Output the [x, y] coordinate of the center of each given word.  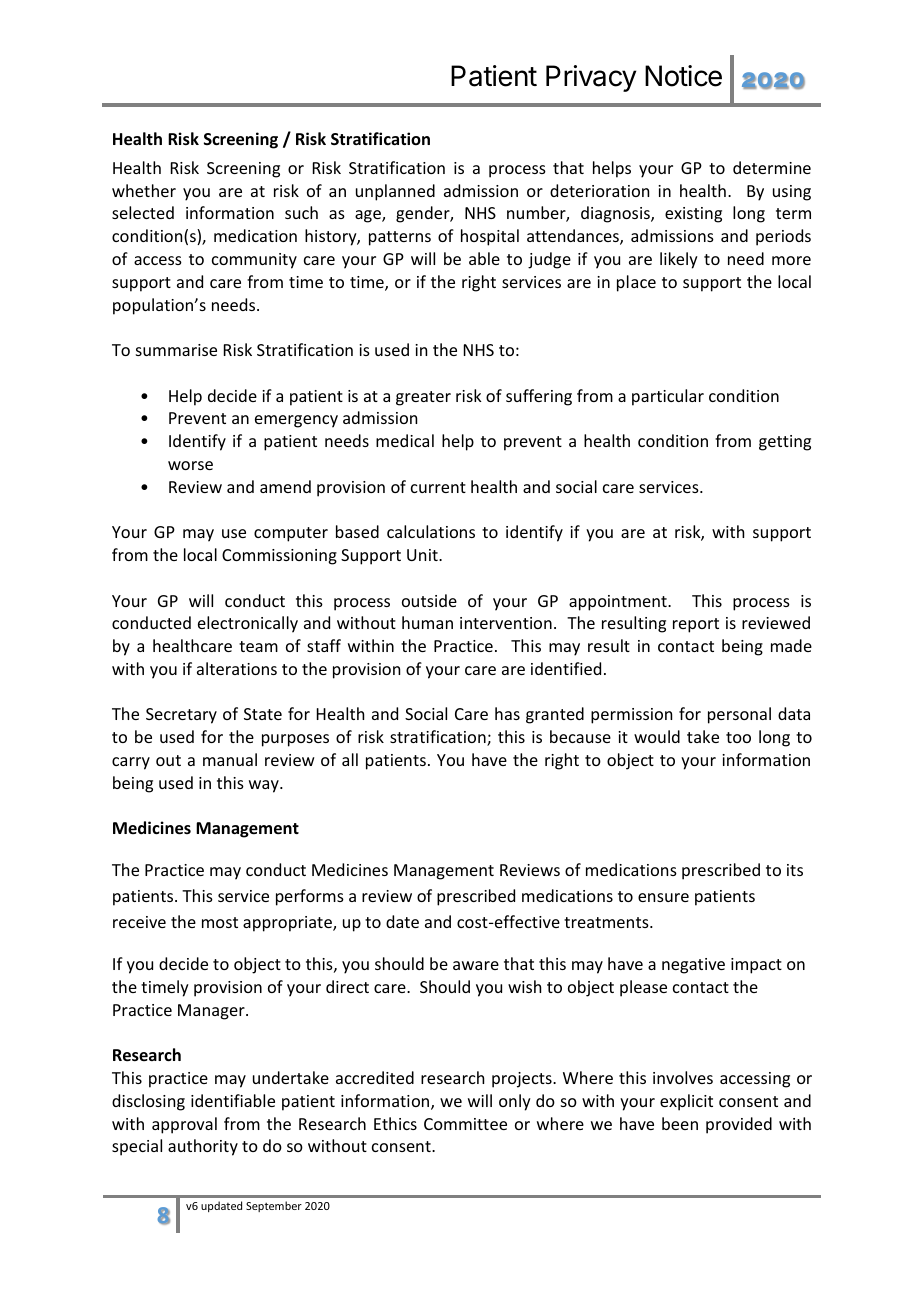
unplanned [395, 192]
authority [203, 1147]
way [265, 786]
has [507, 713]
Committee [465, 1124]
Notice [683, 76]
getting [785, 443]
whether [144, 190]
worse [190, 465]
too [738, 737]
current [438, 487]
